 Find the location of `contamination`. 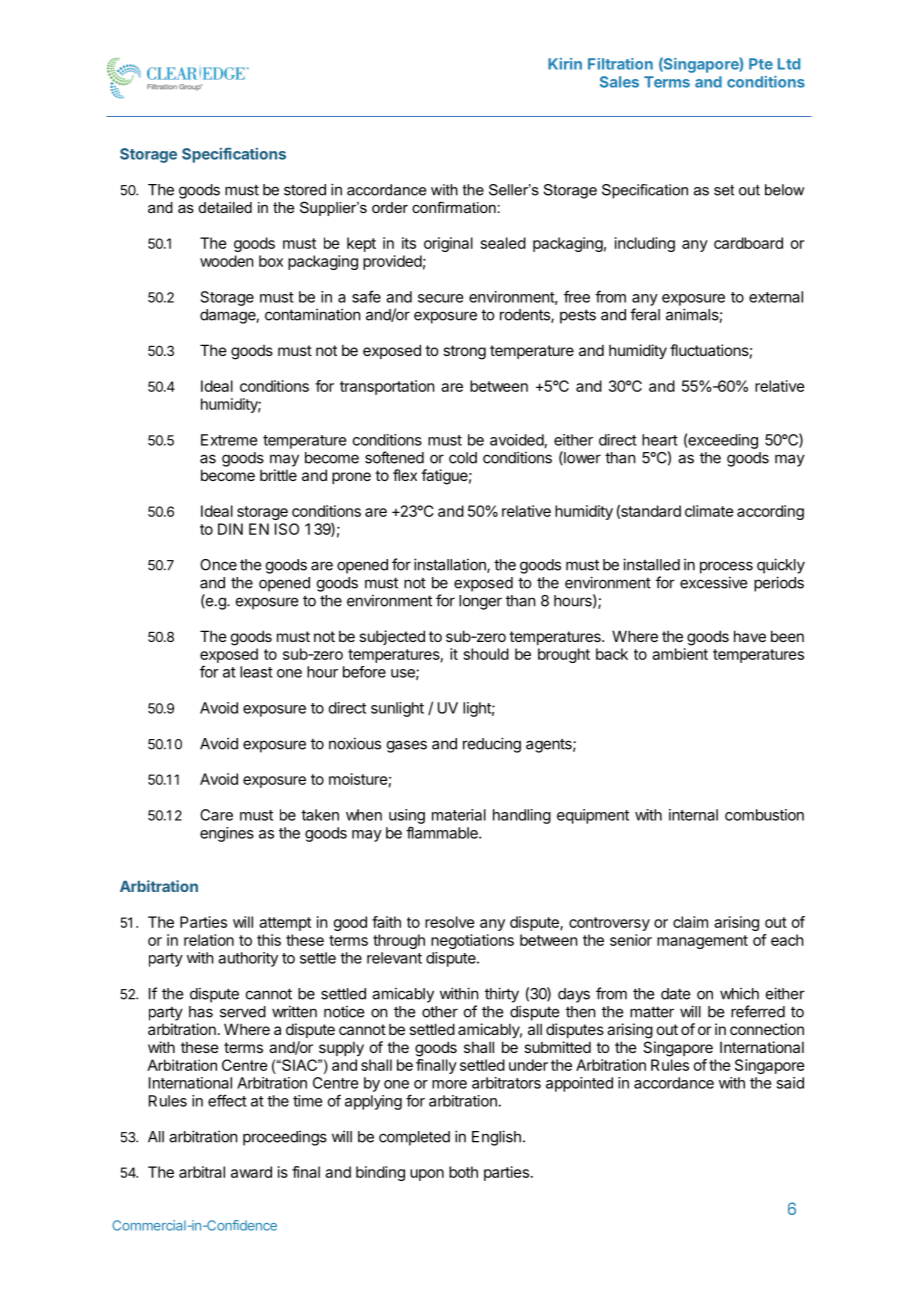

contamination is located at coordinates (312, 314).
